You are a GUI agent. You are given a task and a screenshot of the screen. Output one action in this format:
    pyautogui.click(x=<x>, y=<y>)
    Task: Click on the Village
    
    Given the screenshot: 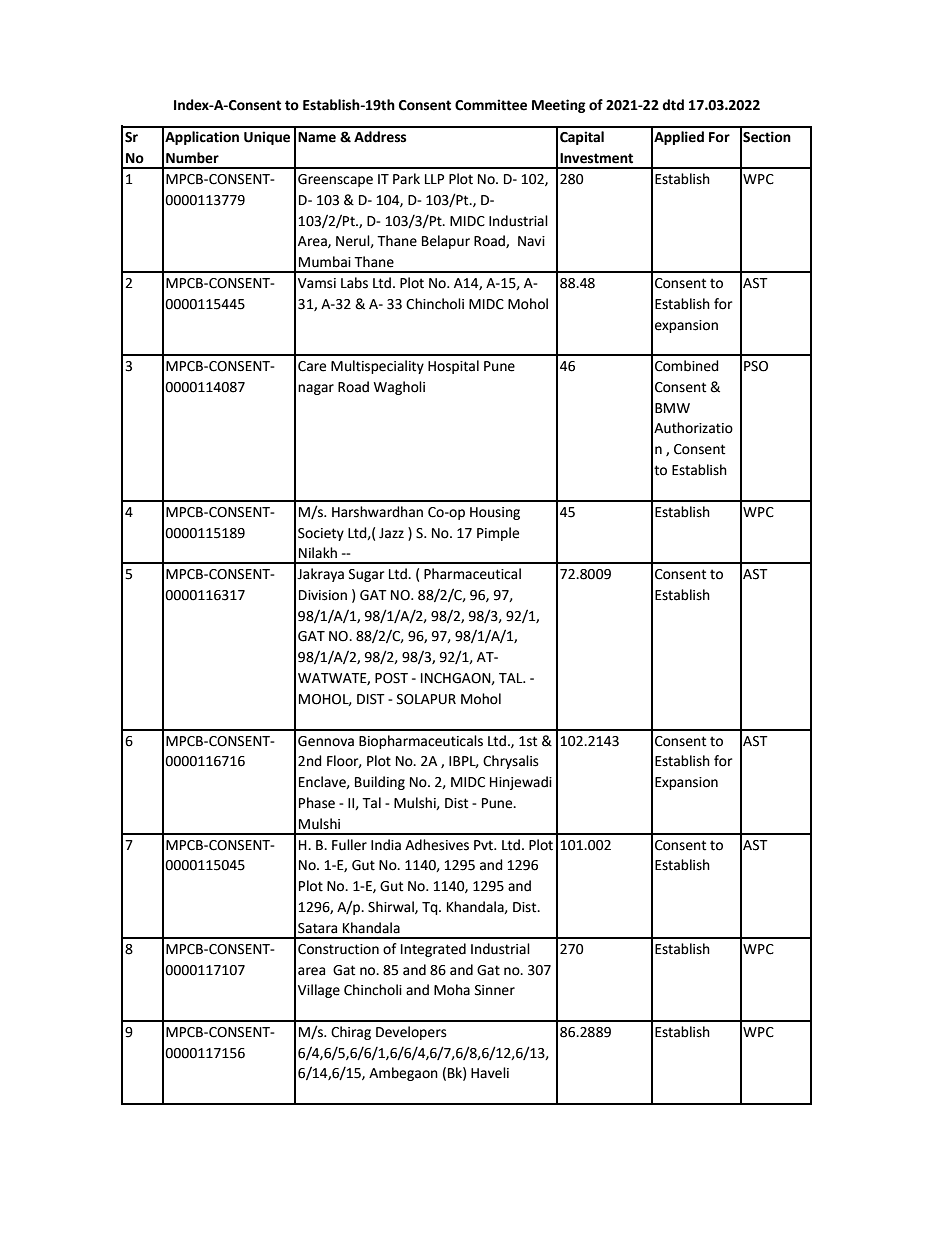 What is the action you would take?
    pyautogui.click(x=319, y=991)
